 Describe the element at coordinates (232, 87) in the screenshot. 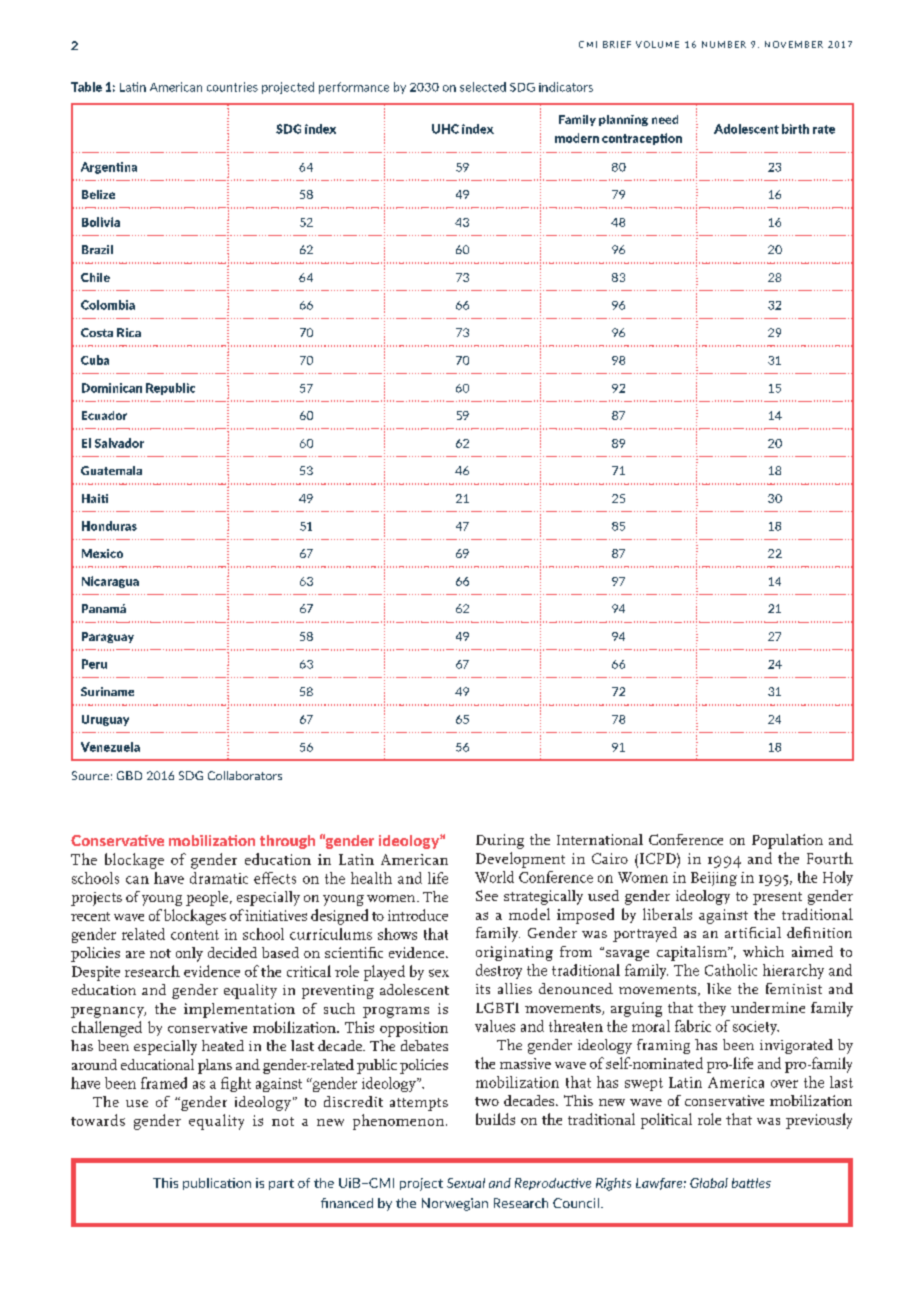

I see `countries` at that location.
